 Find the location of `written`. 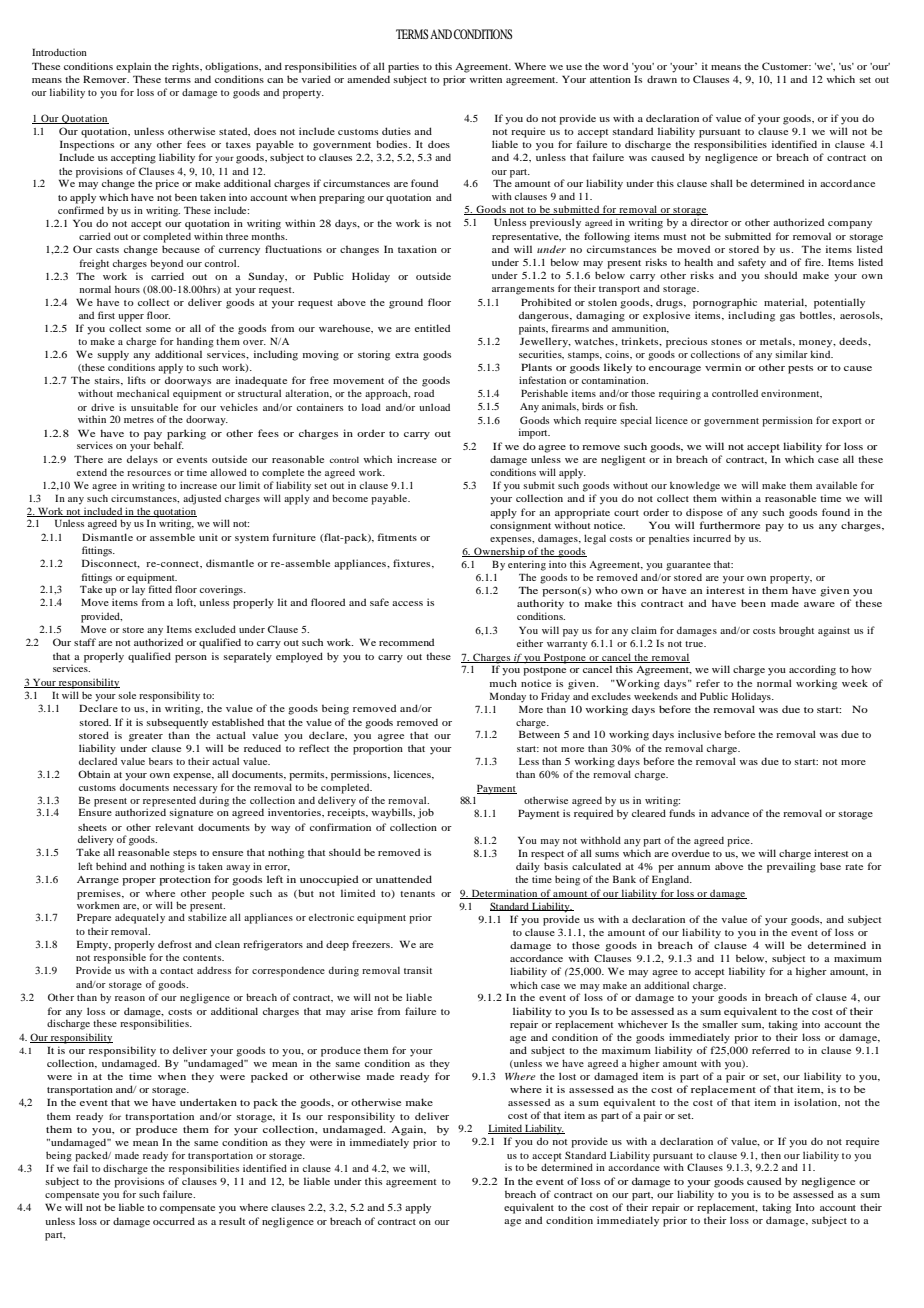

written is located at coordinates (485, 79).
